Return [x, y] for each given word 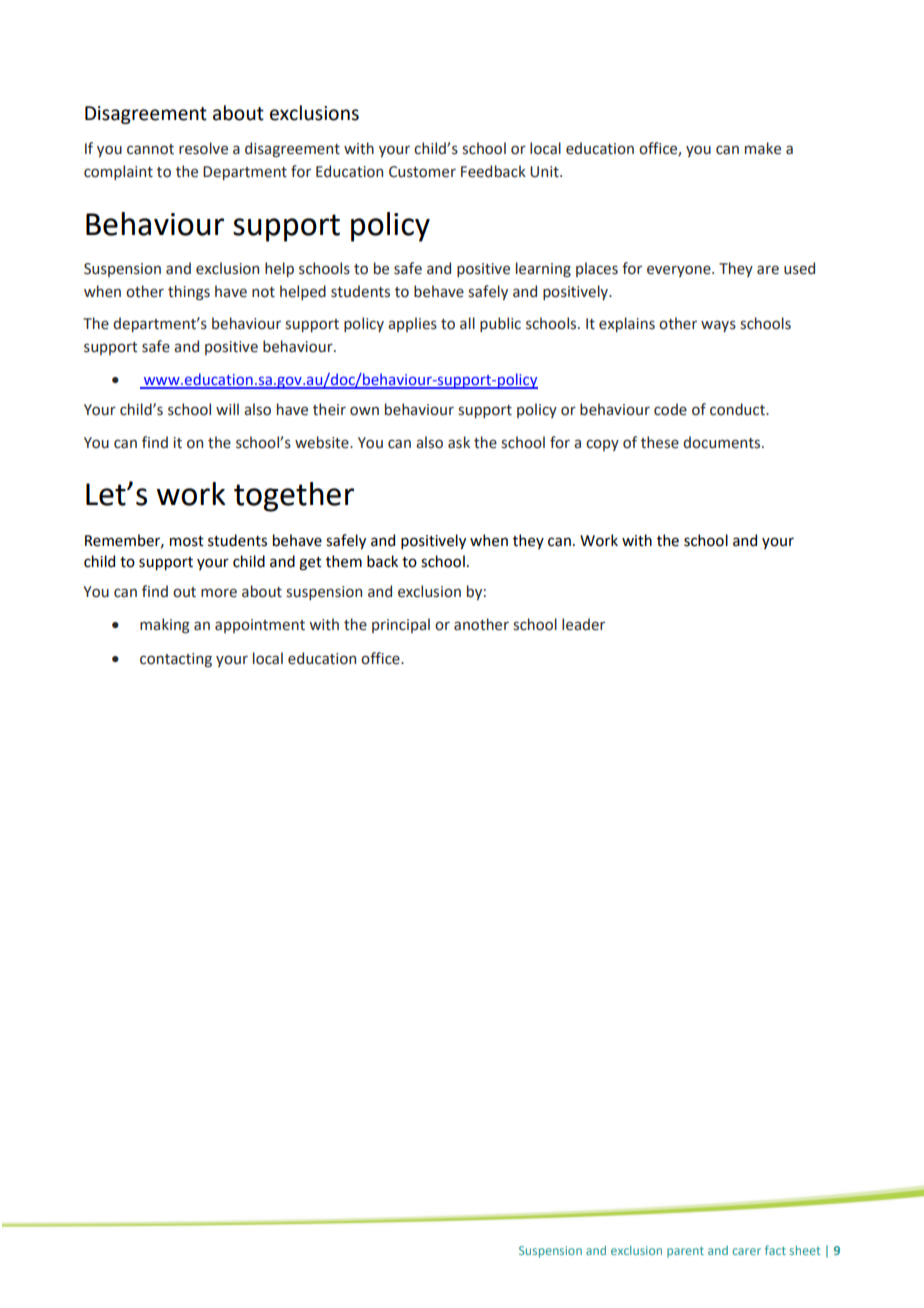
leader [583, 624]
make [763, 148]
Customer [422, 172]
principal [401, 625]
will [227, 409]
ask [459, 442]
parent [685, 1252]
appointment [260, 626]
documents [723, 442]
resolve [203, 148]
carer [747, 1251]
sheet [805, 1250]
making [165, 625]
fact [775, 1250]
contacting [176, 660]
